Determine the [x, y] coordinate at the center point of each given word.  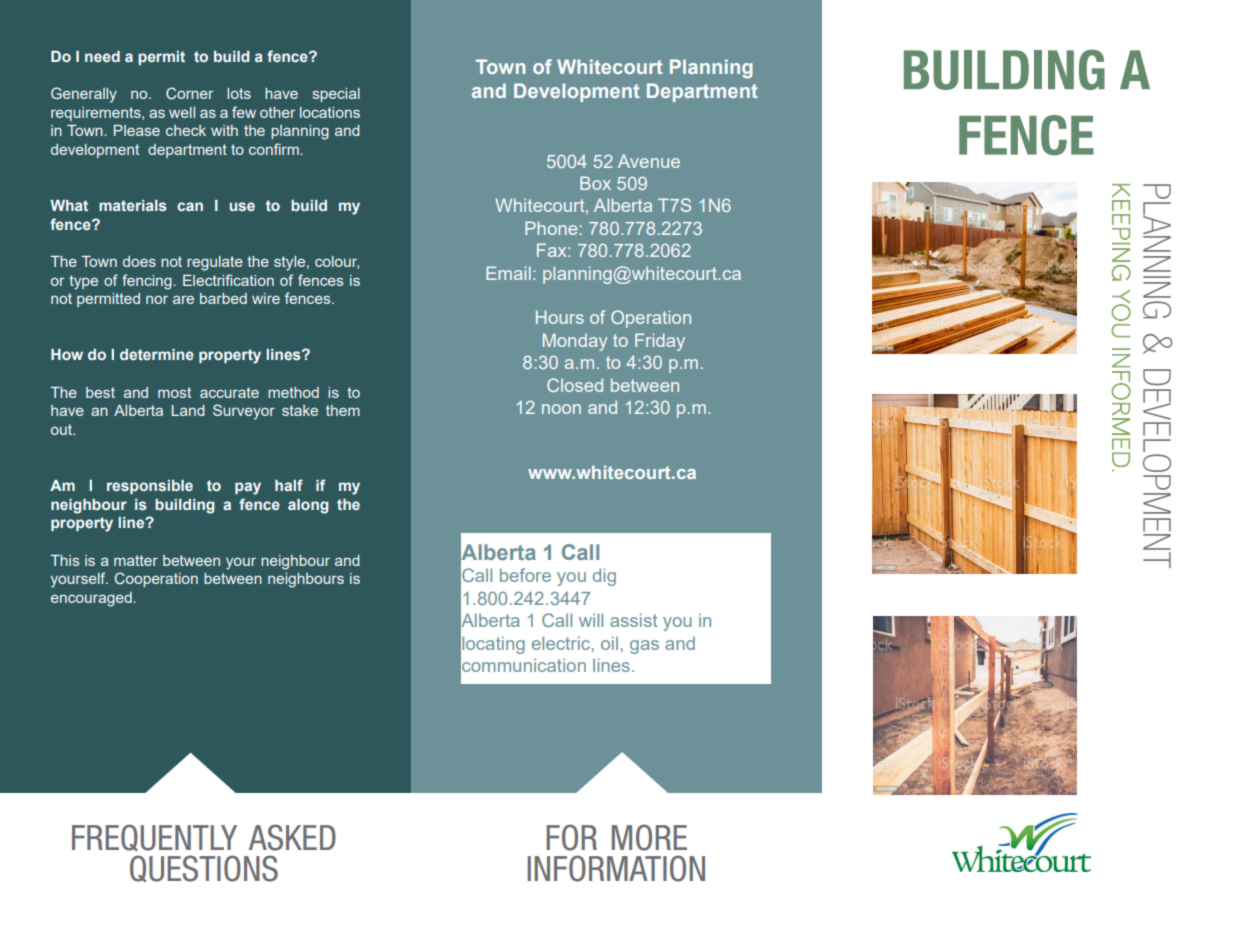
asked [292, 837]
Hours [560, 317]
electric [561, 643]
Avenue [649, 161]
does [139, 261]
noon [561, 409]
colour [337, 262]
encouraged [92, 599]
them [343, 410]
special [336, 95]
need [102, 56]
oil [609, 643]
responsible [150, 487]
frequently [154, 837]
